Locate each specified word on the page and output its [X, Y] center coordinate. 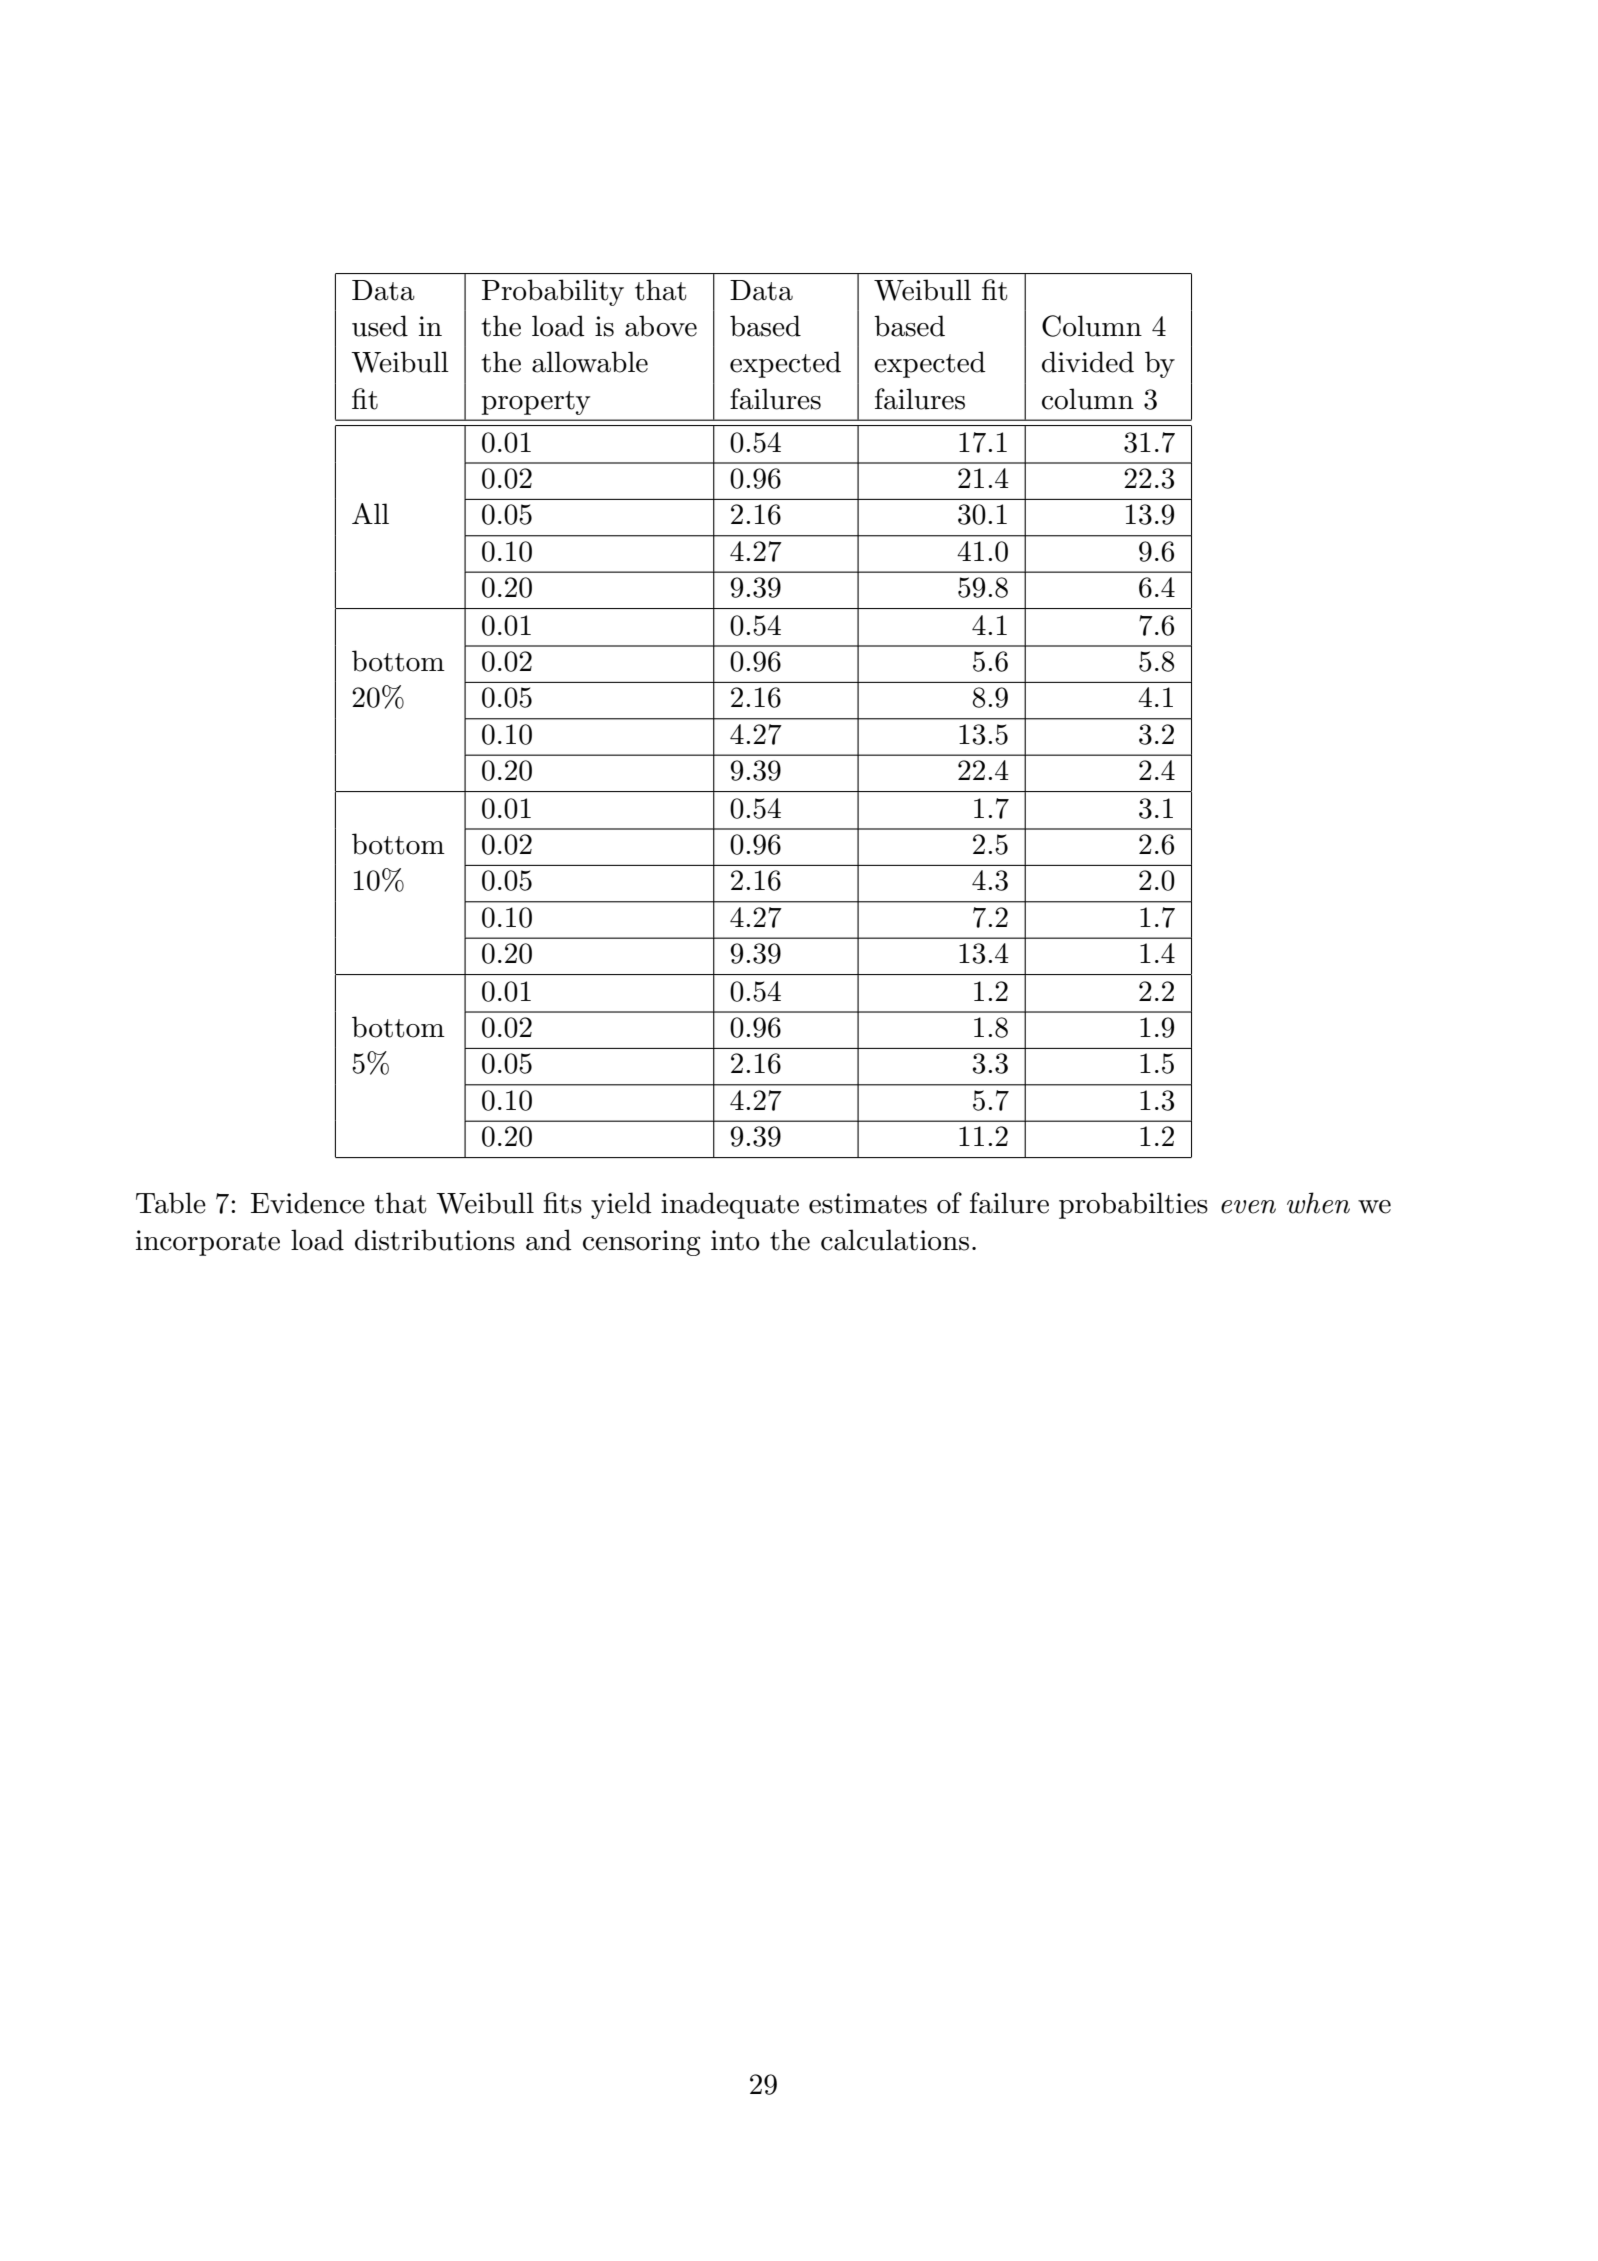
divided [1088, 362]
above [661, 326]
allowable [590, 362]
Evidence [308, 1203]
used [380, 326]
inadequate [730, 1205]
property [536, 403]
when [1318, 1203]
